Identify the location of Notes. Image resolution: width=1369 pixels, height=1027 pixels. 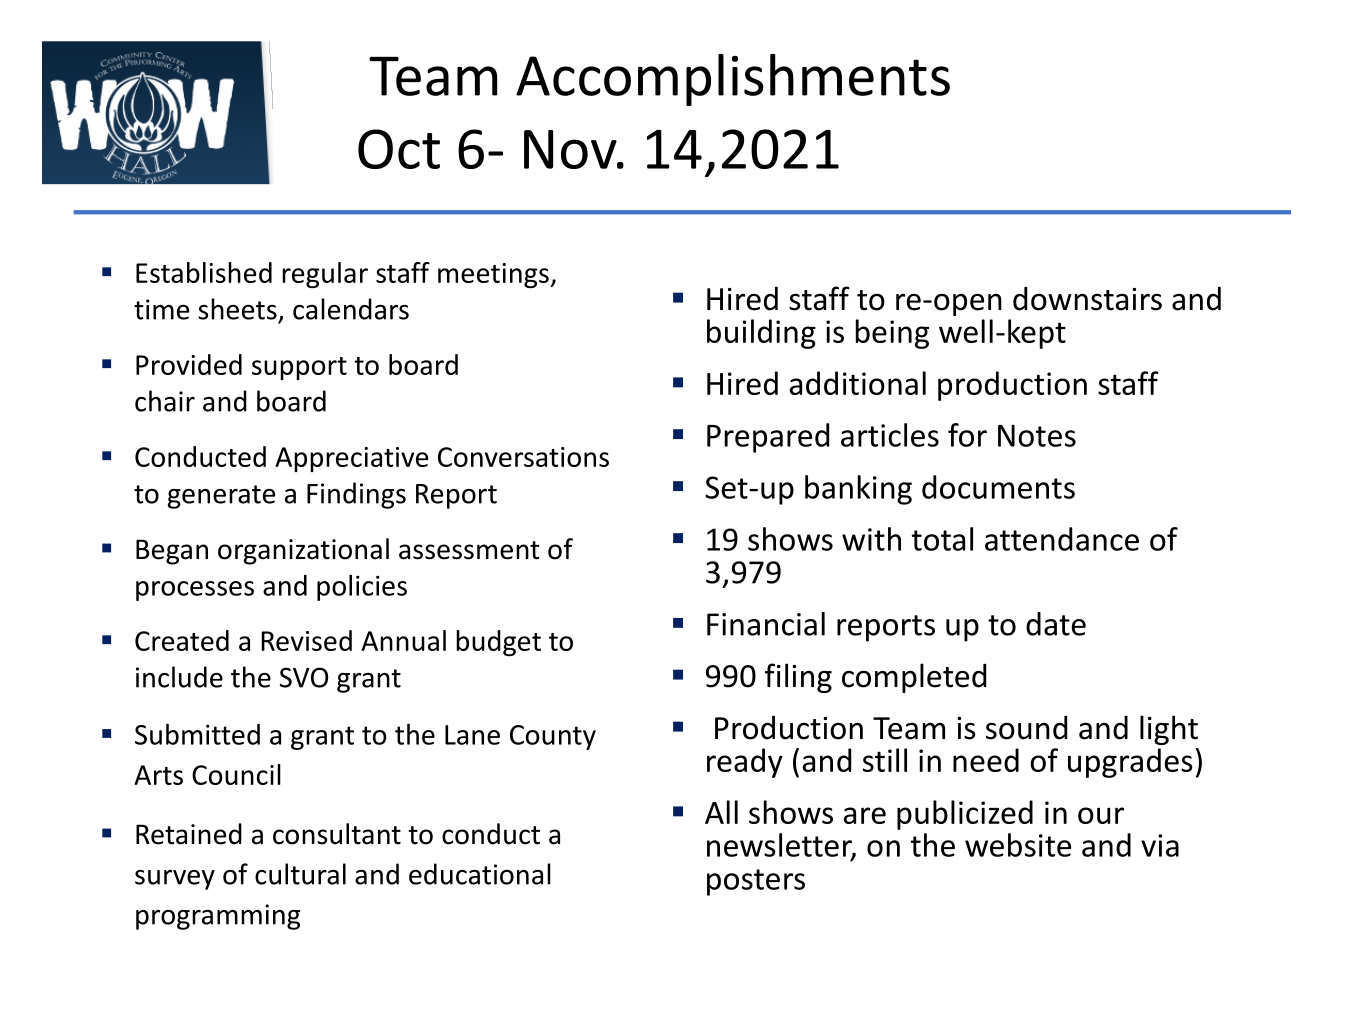
(1037, 436).
